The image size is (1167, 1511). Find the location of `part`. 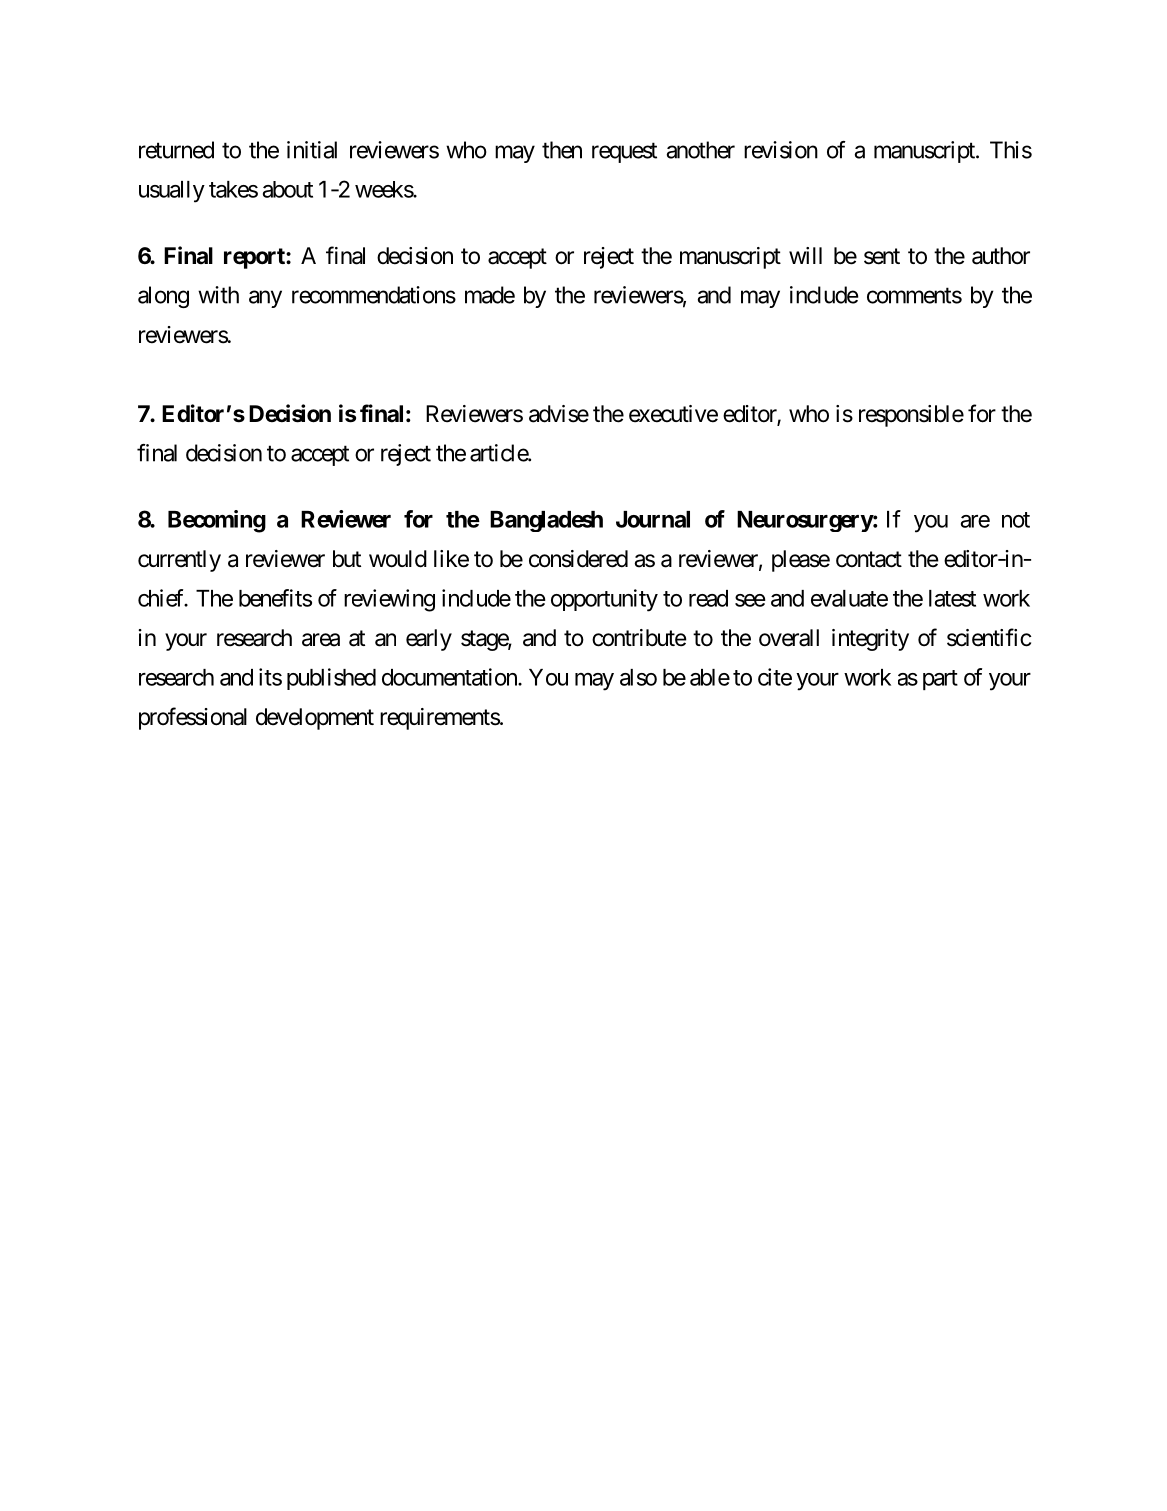

part is located at coordinates (940, 680).
